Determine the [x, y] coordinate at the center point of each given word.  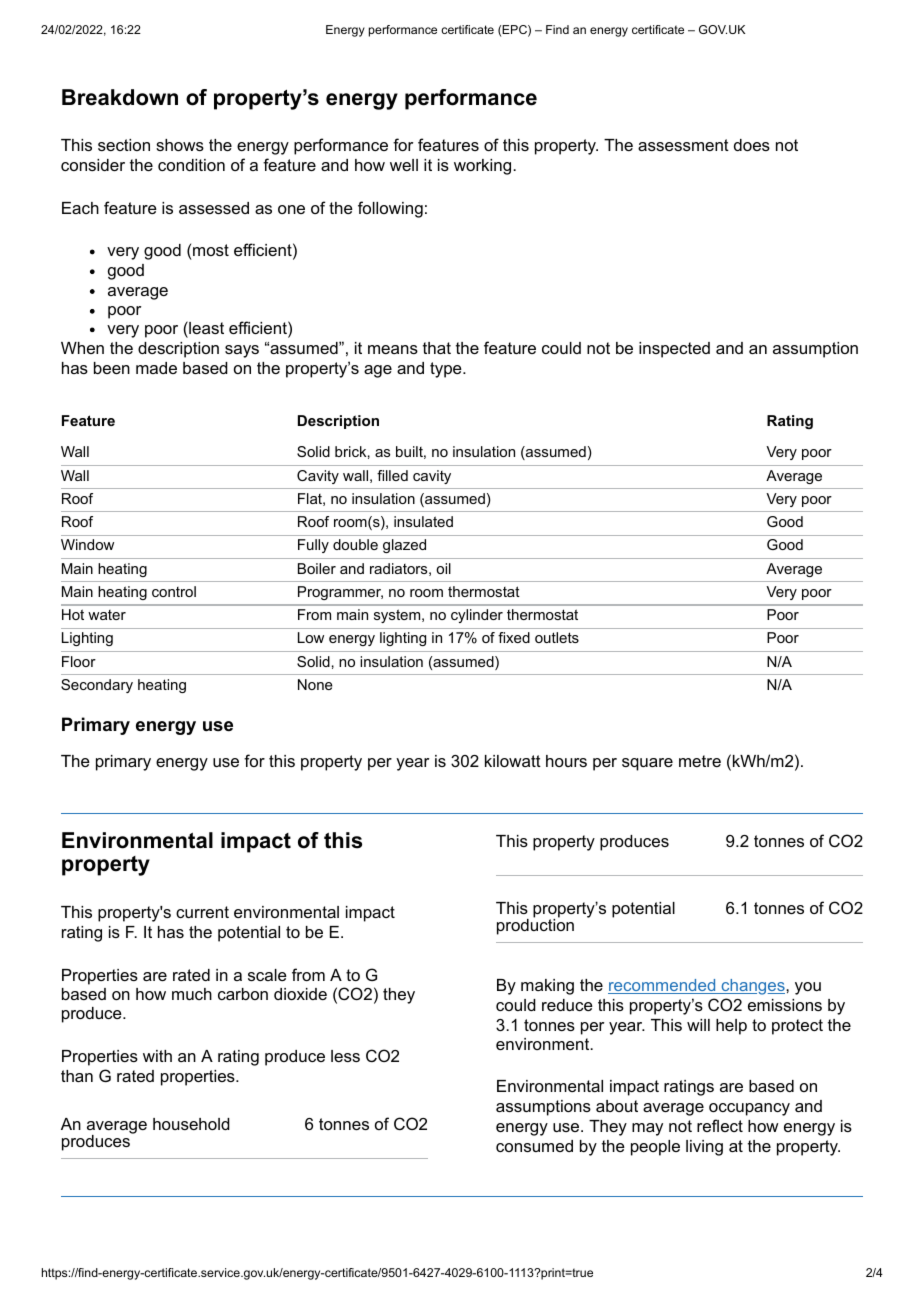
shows [180, 145]
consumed [534, 1146]
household [191, 1124]
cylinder [477, 616]
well [404, 165]
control [174, 591]
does [752, 145]
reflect [720, 1125]
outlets [557, 637]
